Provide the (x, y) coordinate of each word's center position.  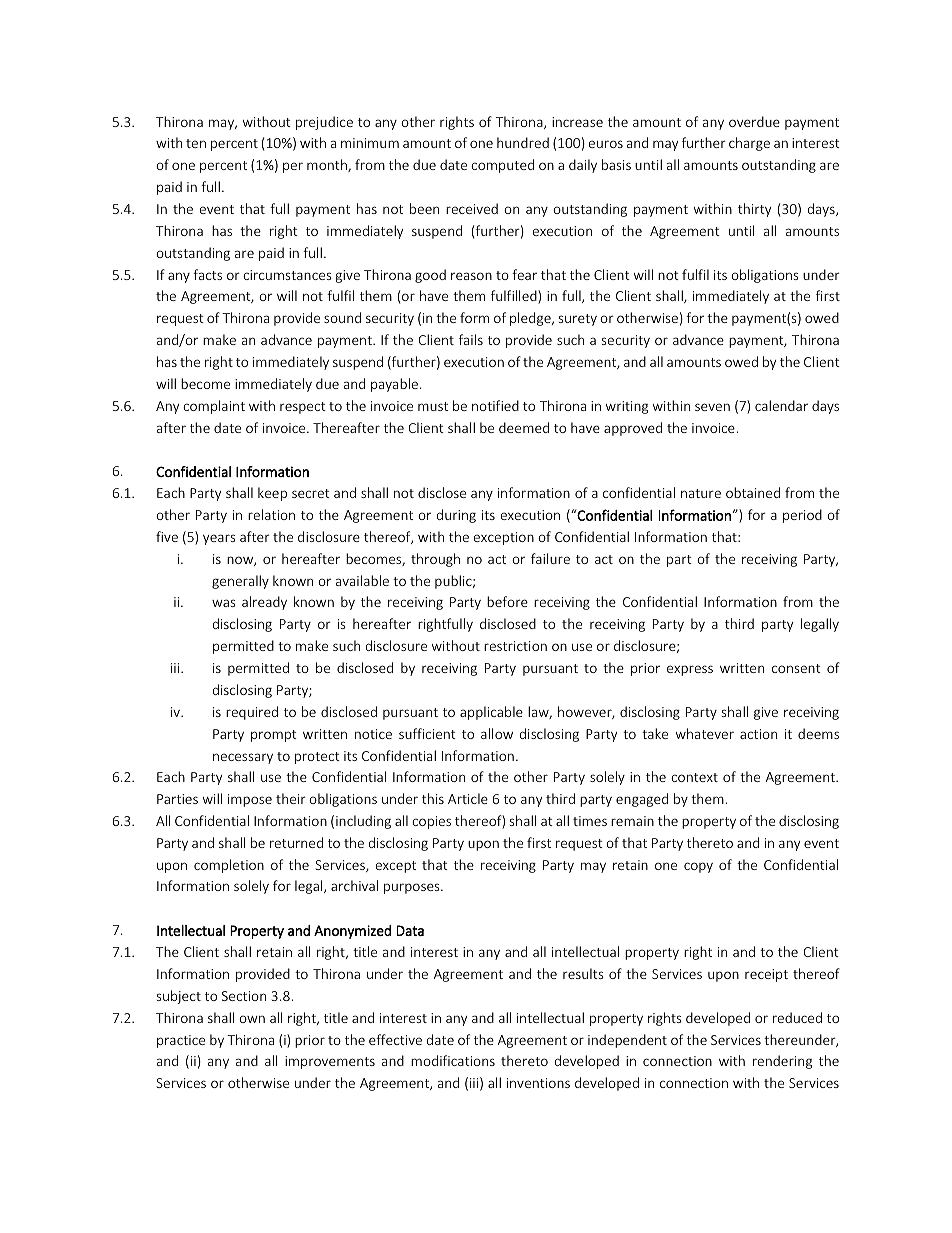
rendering (782, 1062)
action (758, 734)
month (328, 165)
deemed (524, 427)
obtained (753, 492)
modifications (453, 1060)
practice (181, 1041)
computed (502, 166)
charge (749, 144)
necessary (243, 758)
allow (497, 733)
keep (272, 494)
